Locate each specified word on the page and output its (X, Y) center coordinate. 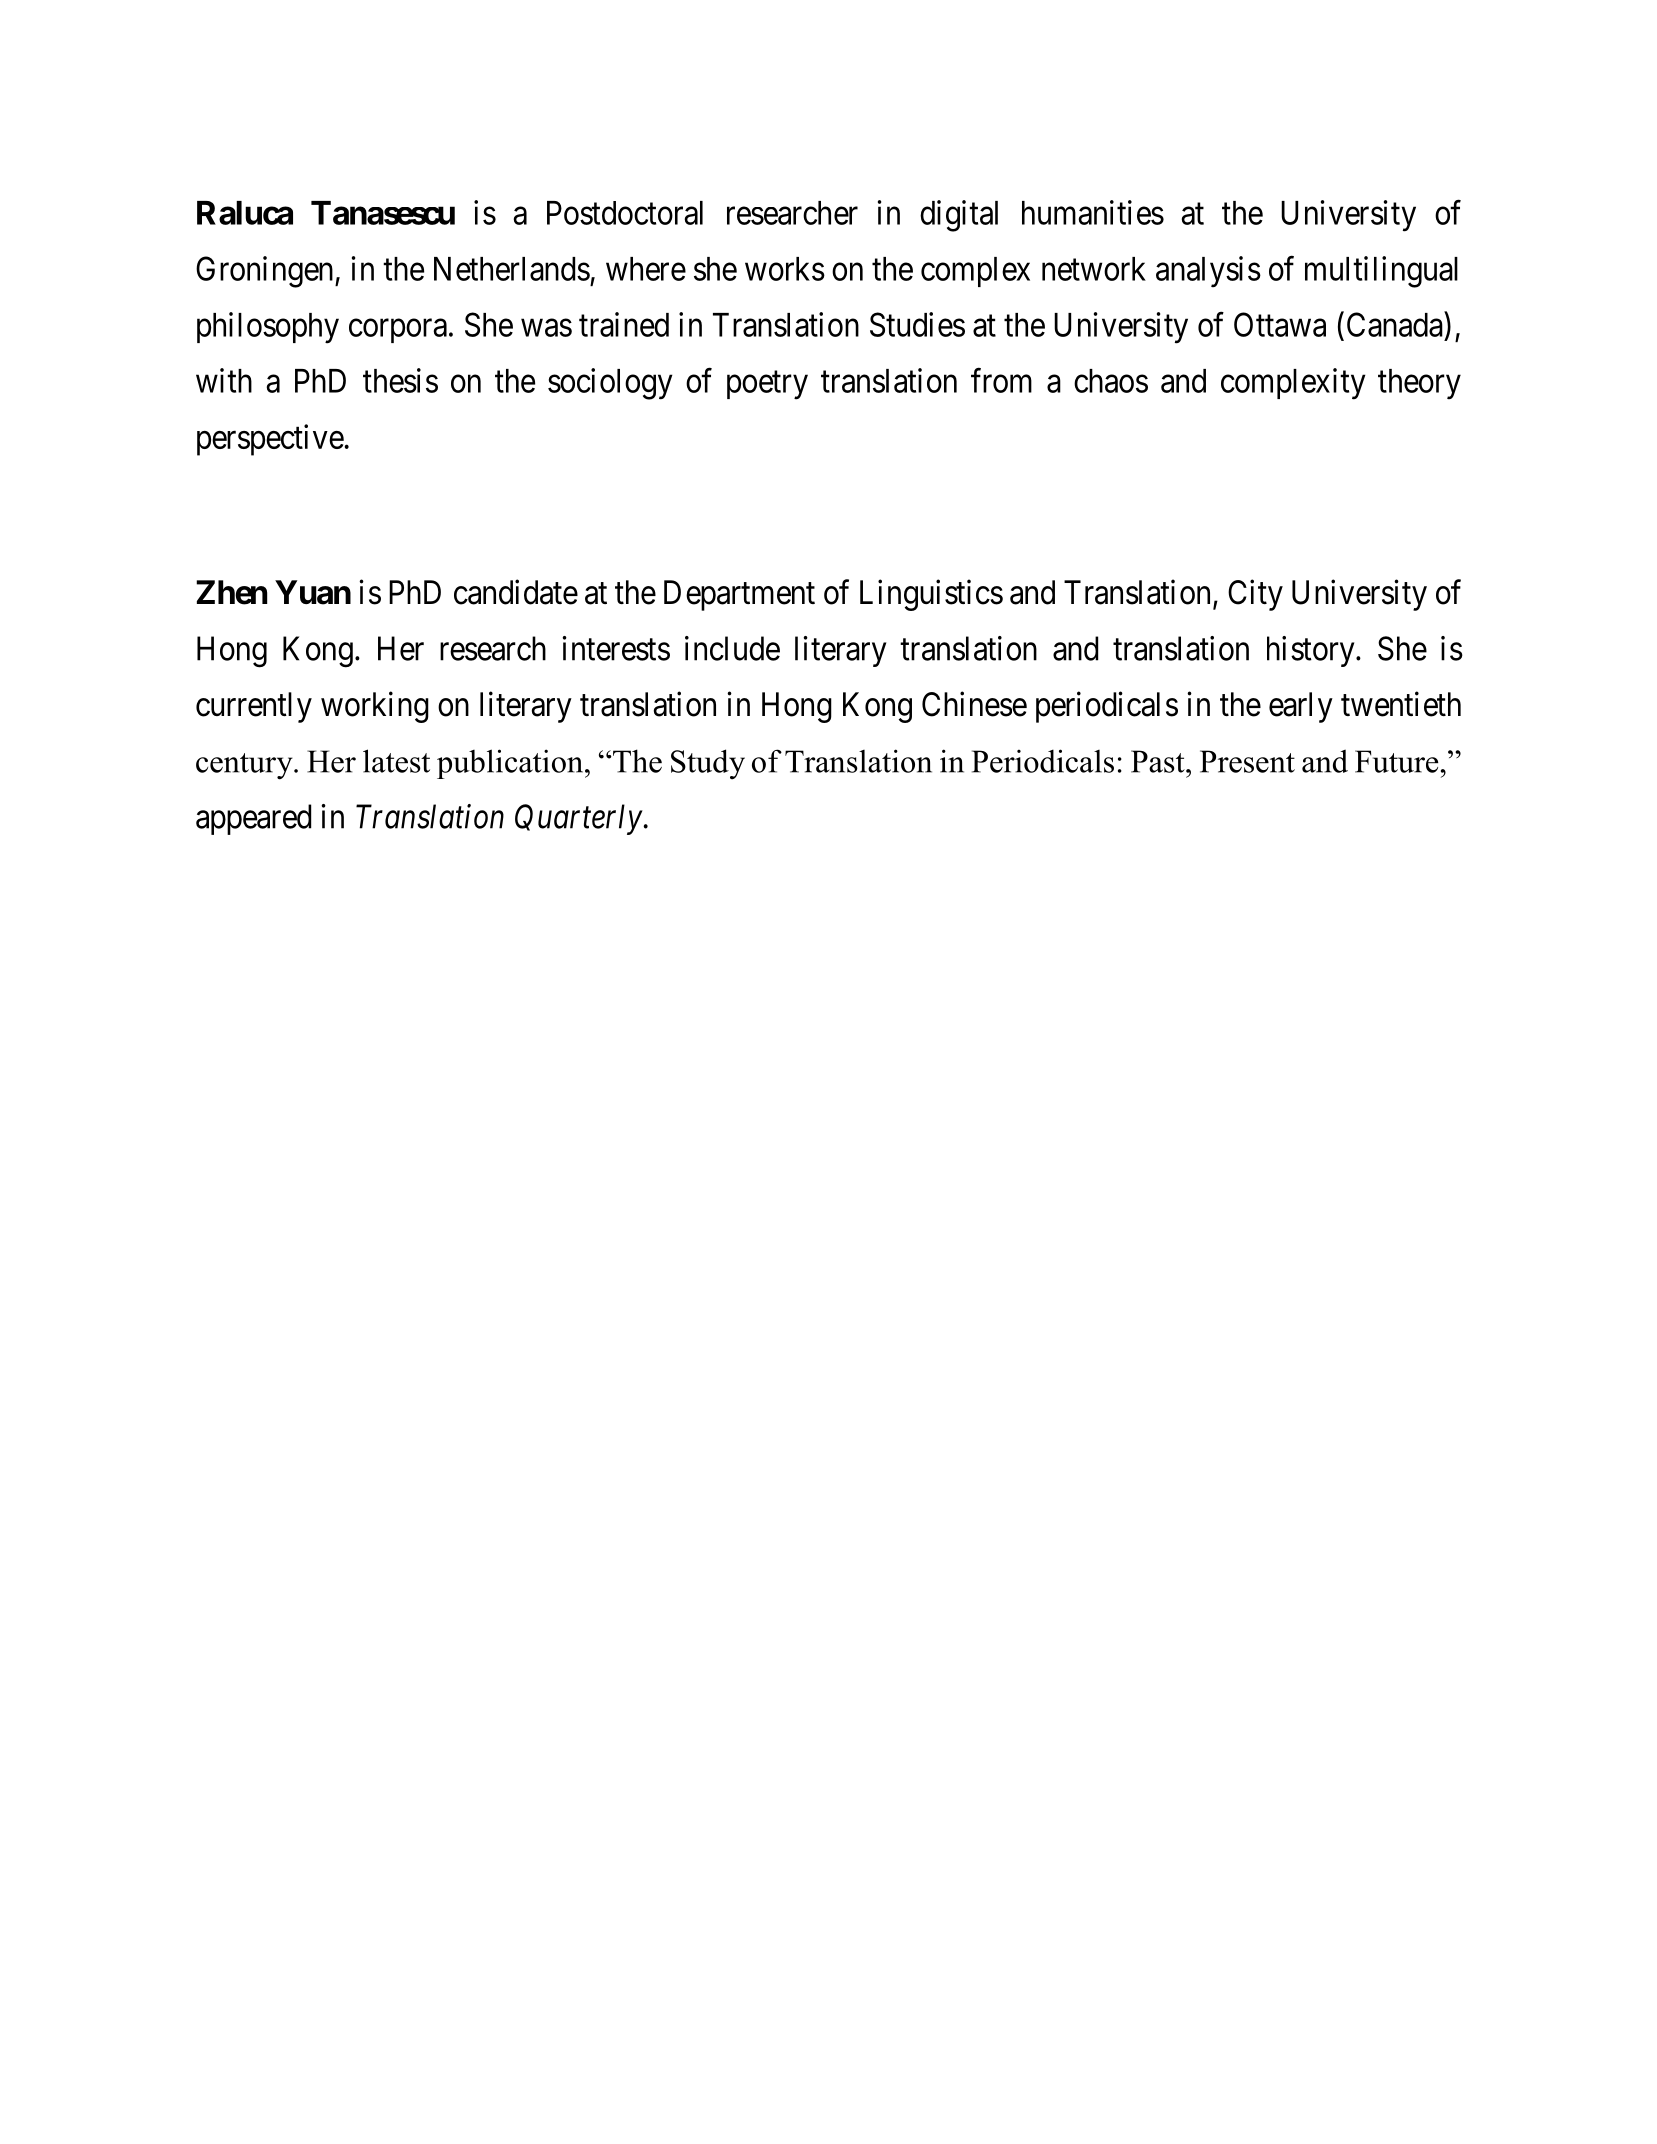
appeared (253, 819)
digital (959, 216)
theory (1419, 384)
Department (739, 595)
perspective (270, 440)
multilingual (1381, 272)
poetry (767, 385)
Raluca (245, 213)
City (1255, 595)
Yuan (313, 592)
